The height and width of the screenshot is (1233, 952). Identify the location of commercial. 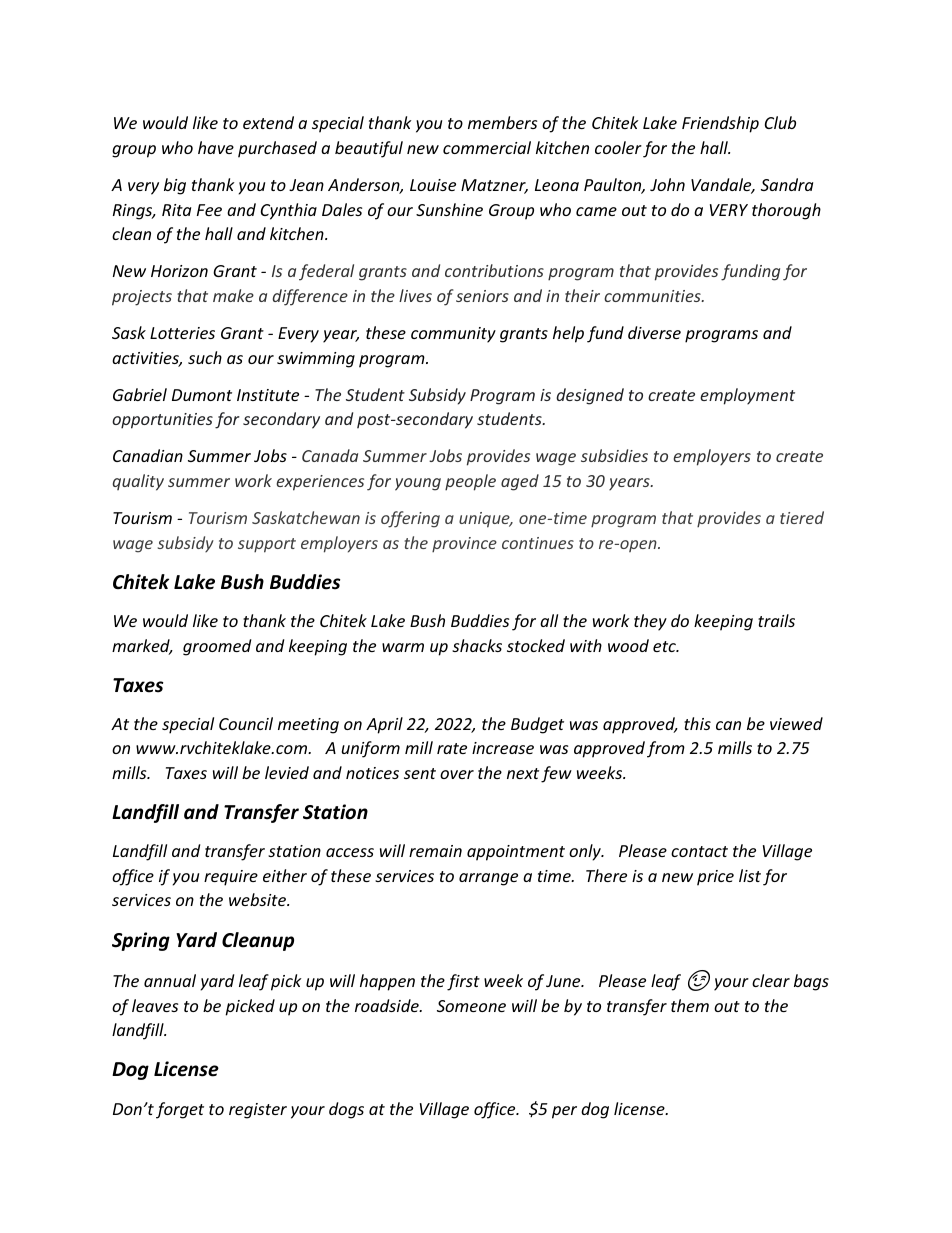
(487, 147).
